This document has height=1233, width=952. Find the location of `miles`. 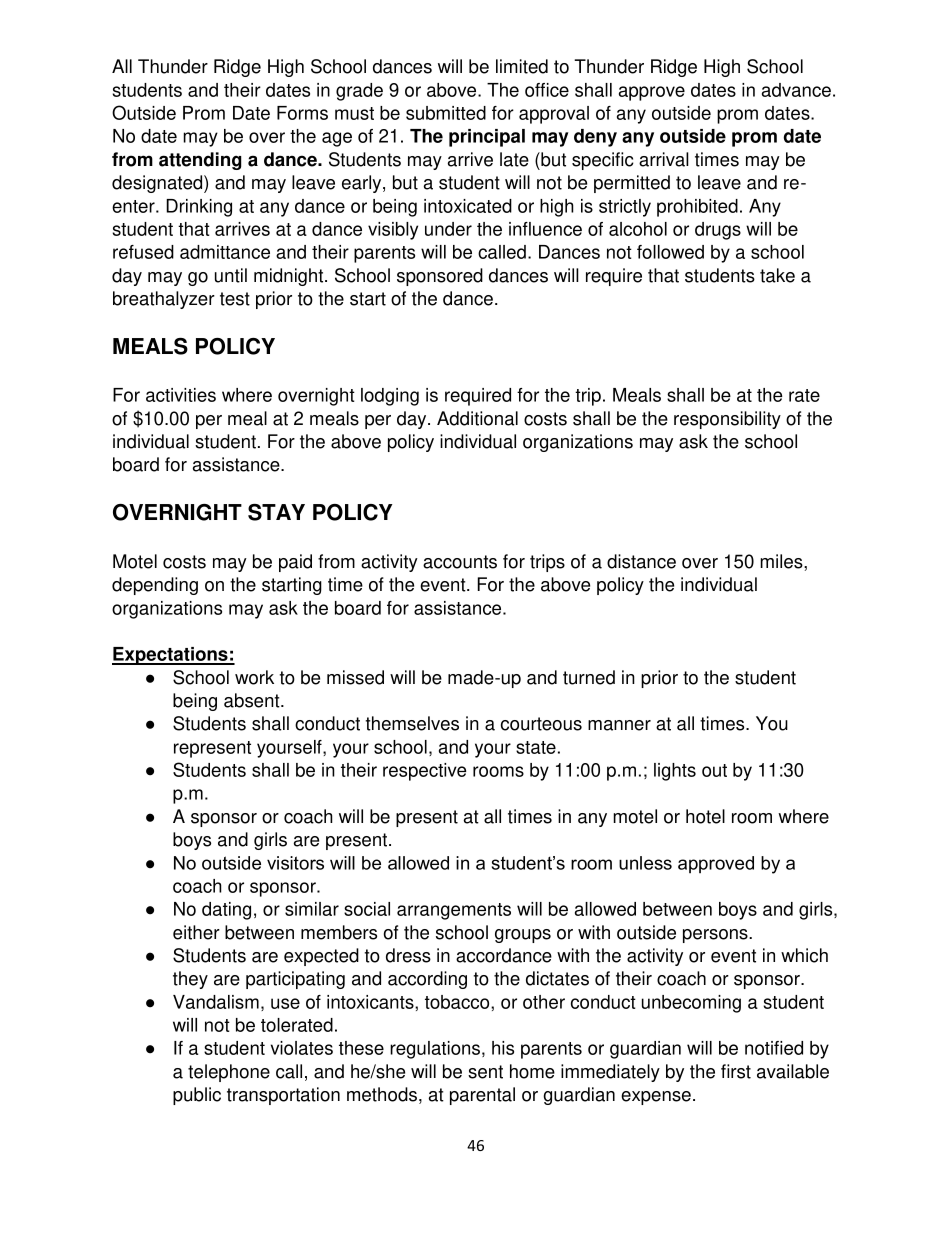

miles is located at coordinates (782, 561).
